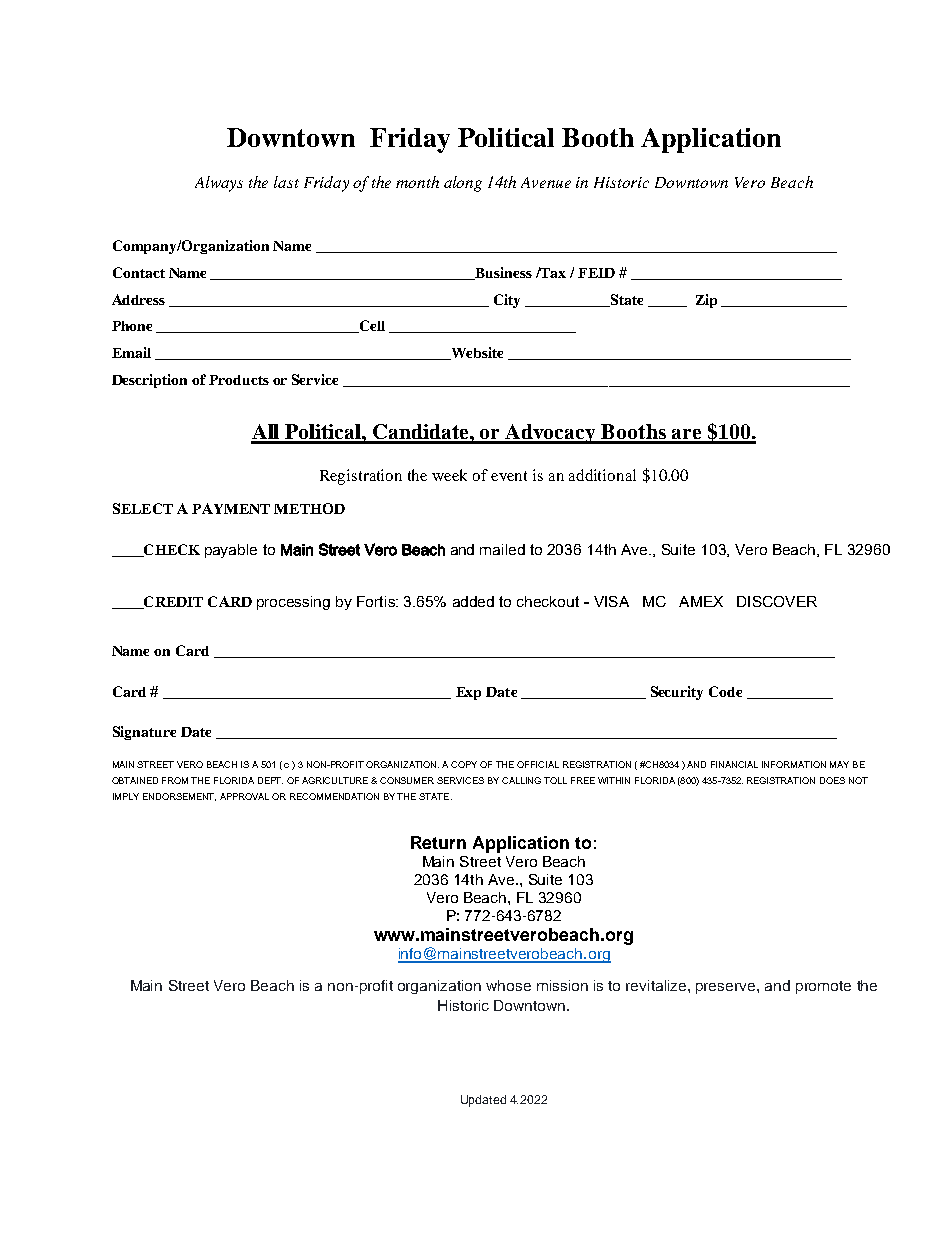 This page has height=1233, width=952. What do you see at coordinates (463, 184) in the page?
I see `along` at bounding box center [463, 184].
